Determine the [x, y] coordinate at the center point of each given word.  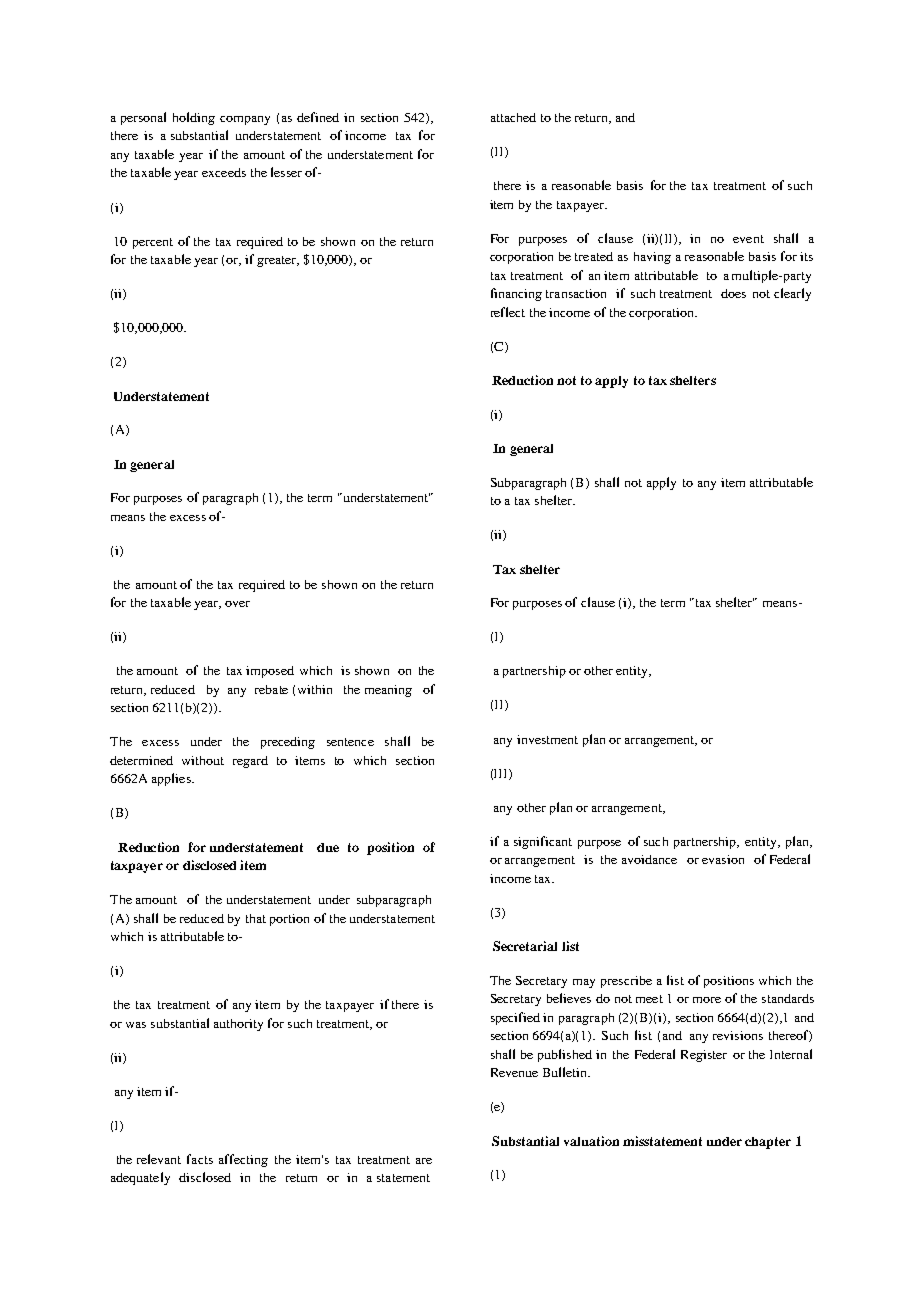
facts [200, 1159]
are [424, 1161]
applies [172, 779]
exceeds [224, 172]
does [733, 293]
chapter [768, 1143]
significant [543, 842]
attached [513, 117]
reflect [508, 312]
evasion [723, 859]
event [748, 239]
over [237, 604]
